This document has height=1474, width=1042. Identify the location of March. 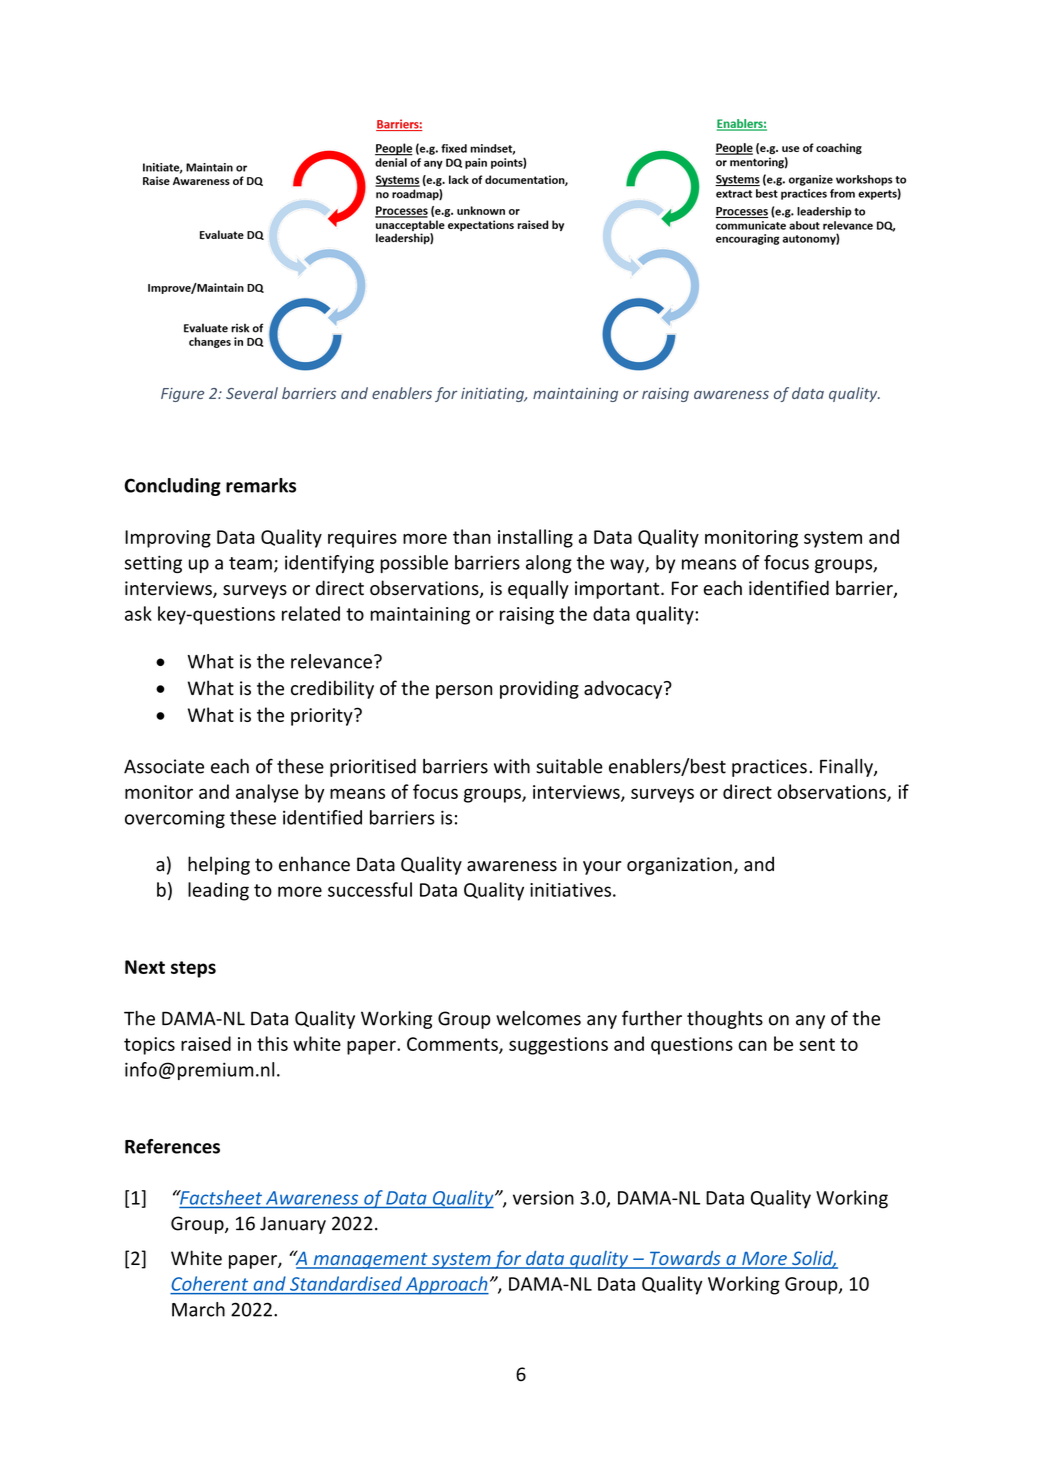
(198, 1309).
